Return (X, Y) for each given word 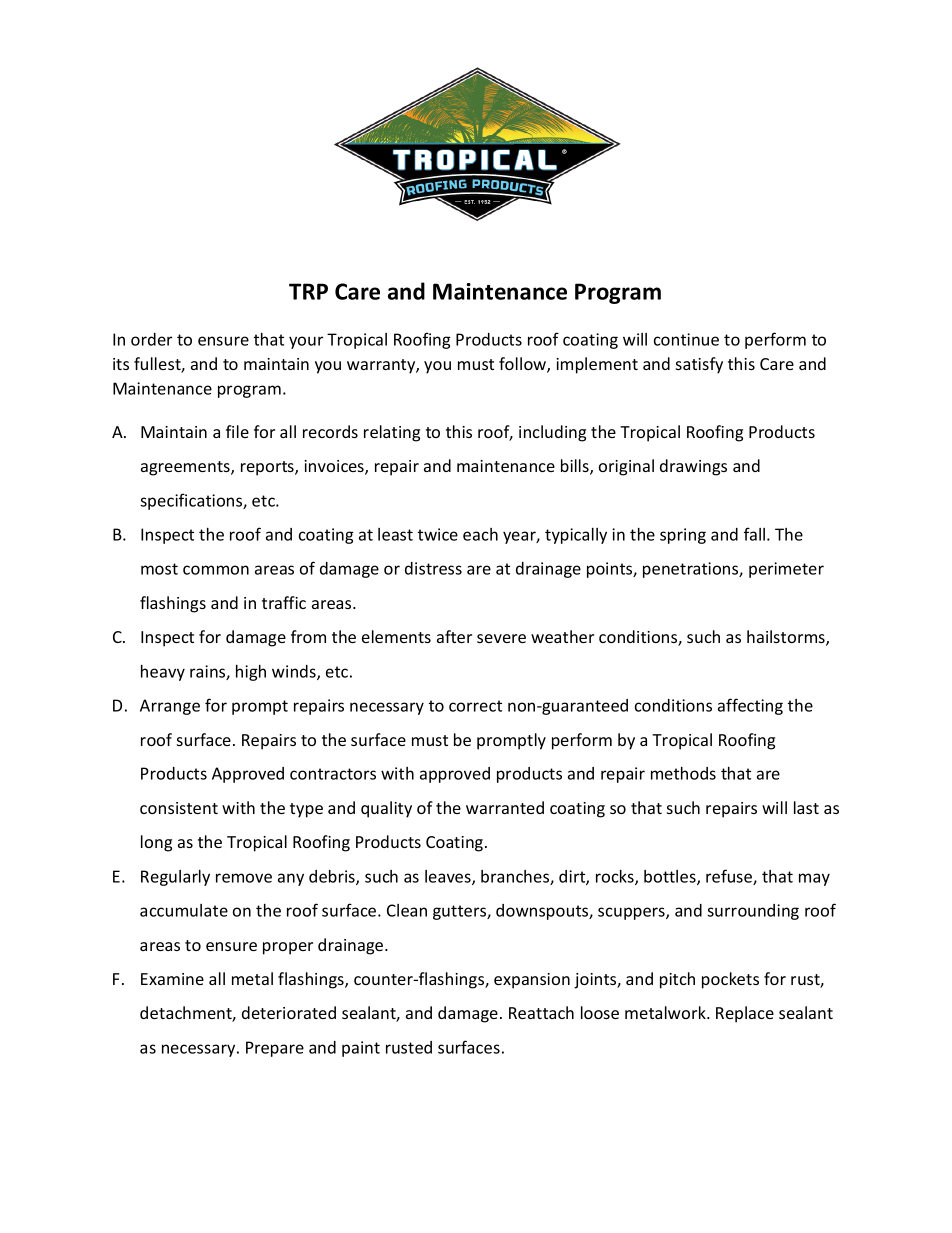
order (151, 339)
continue (686, 339)
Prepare (275, 1049)
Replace (745, 1014)
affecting (750, 706)
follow (523, 365)
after (454, 636)
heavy (163, 673)
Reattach (541, 1012)
